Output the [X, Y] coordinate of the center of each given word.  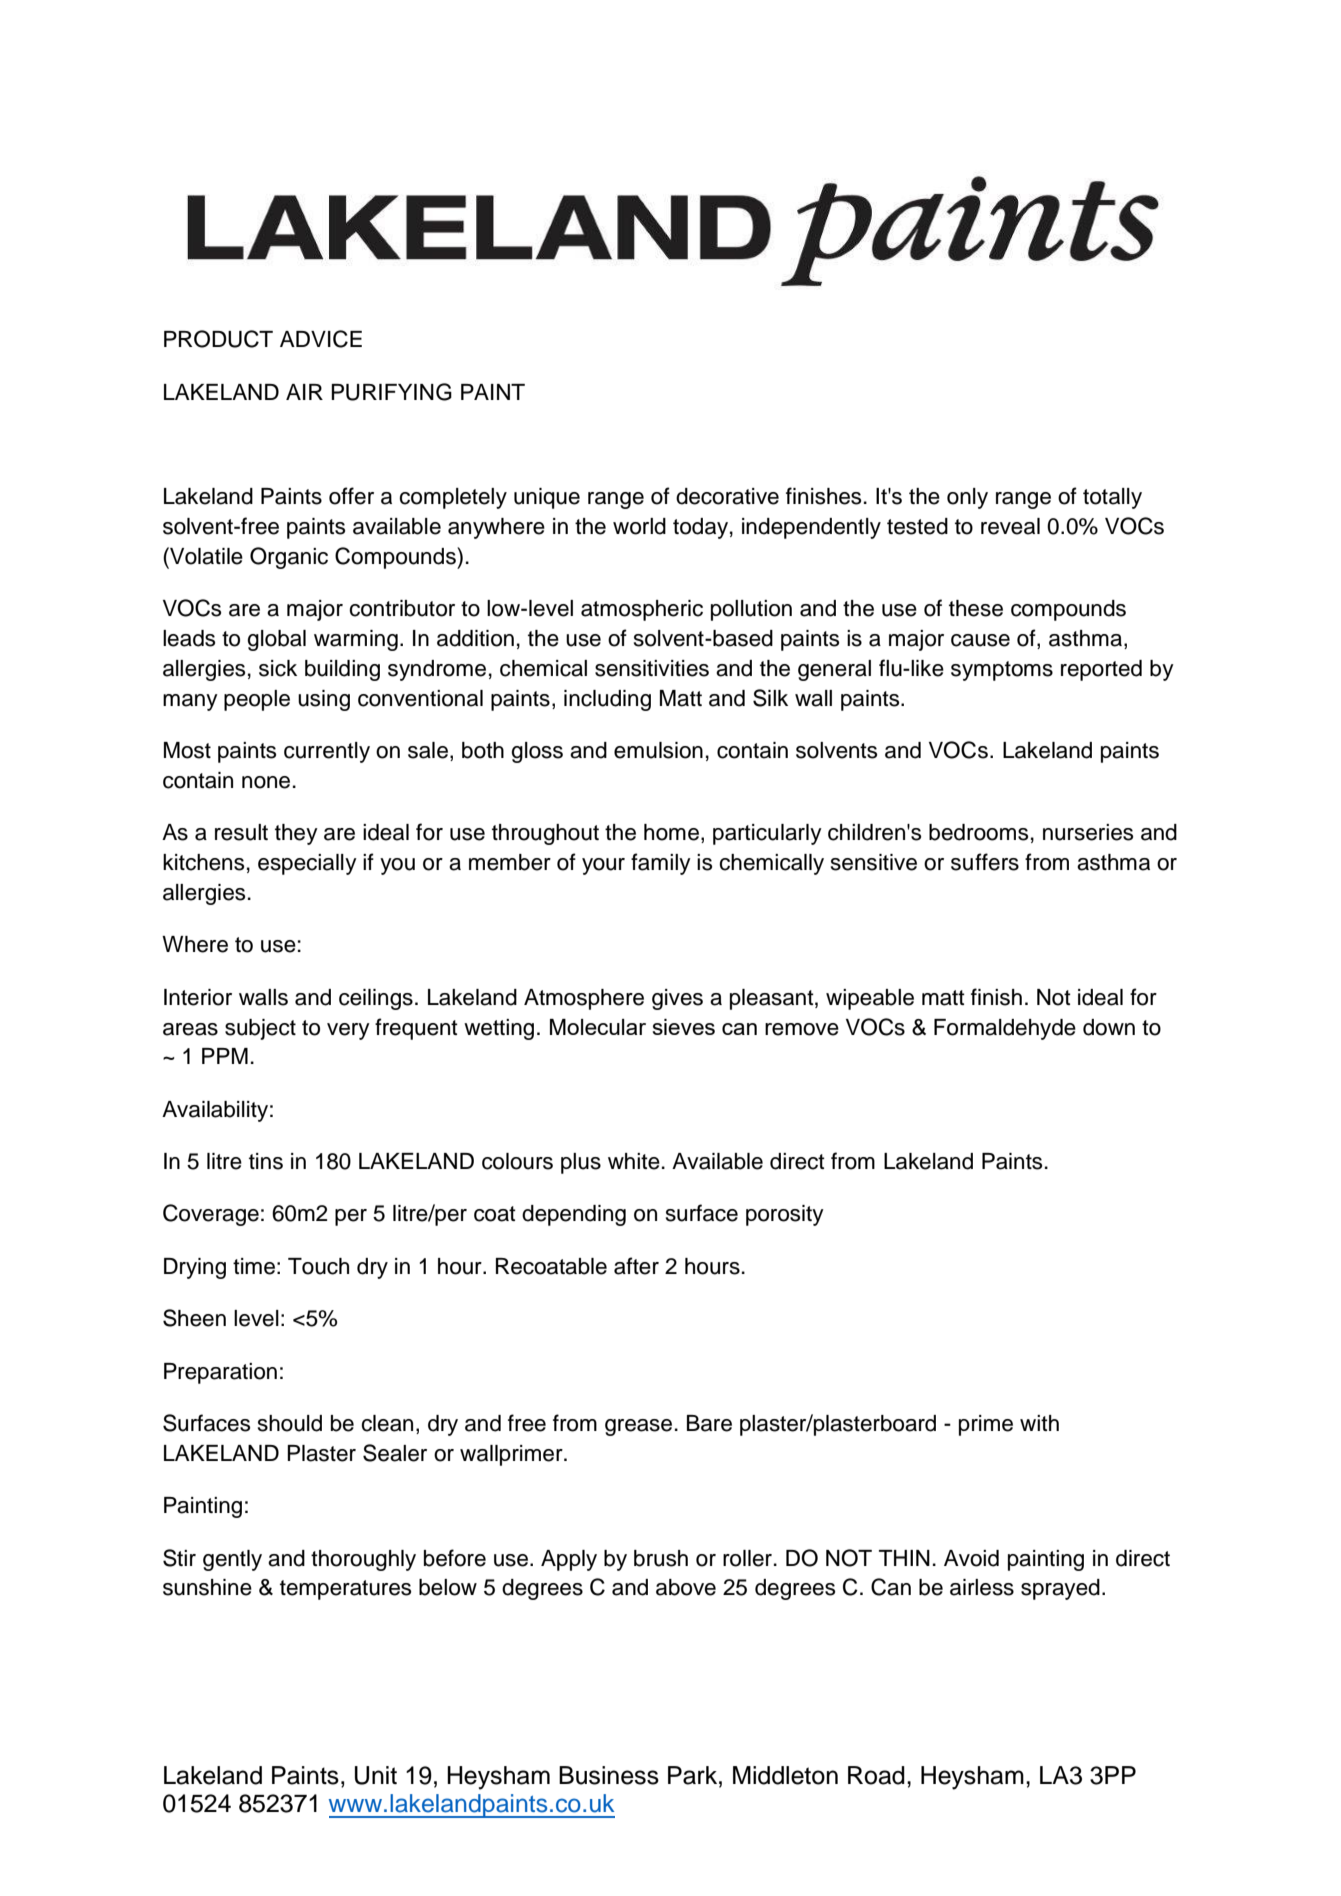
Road [876, 1775]
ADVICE [321, 339]
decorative [727, 496]
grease [638, 1427]
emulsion [658, 750]
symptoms [1002, 671]
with [1039, 1423]
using [324, 700]
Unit [376, 1775]
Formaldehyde [1005, 1029]
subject [260, 1029]
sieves [683, 1027]
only [967, 498]
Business [609, 1775]
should [290, 1423]
